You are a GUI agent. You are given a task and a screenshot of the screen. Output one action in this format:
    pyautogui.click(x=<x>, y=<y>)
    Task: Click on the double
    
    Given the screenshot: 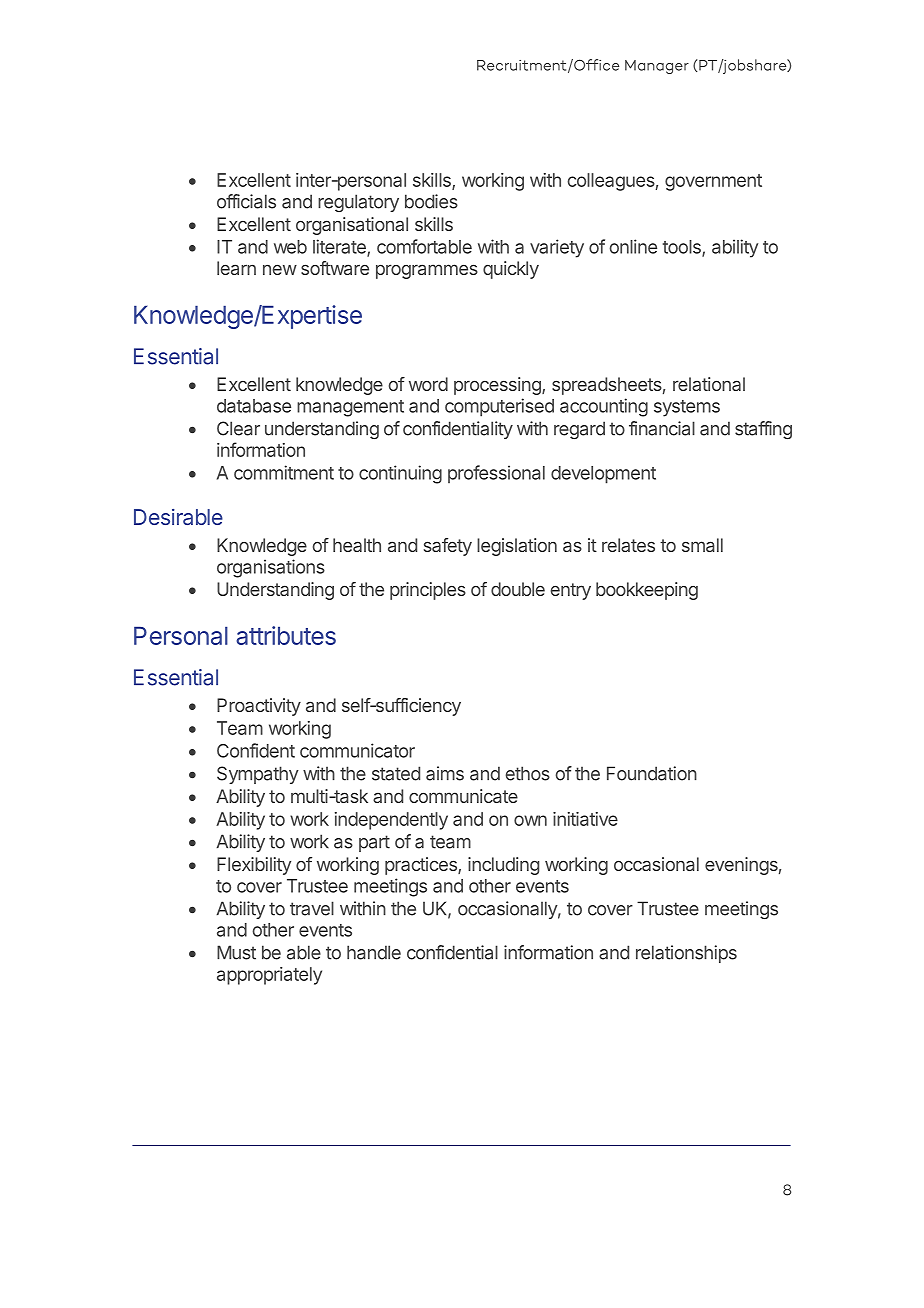 What is the action you would take?
    pyautogui.click(x=518, y=589)
